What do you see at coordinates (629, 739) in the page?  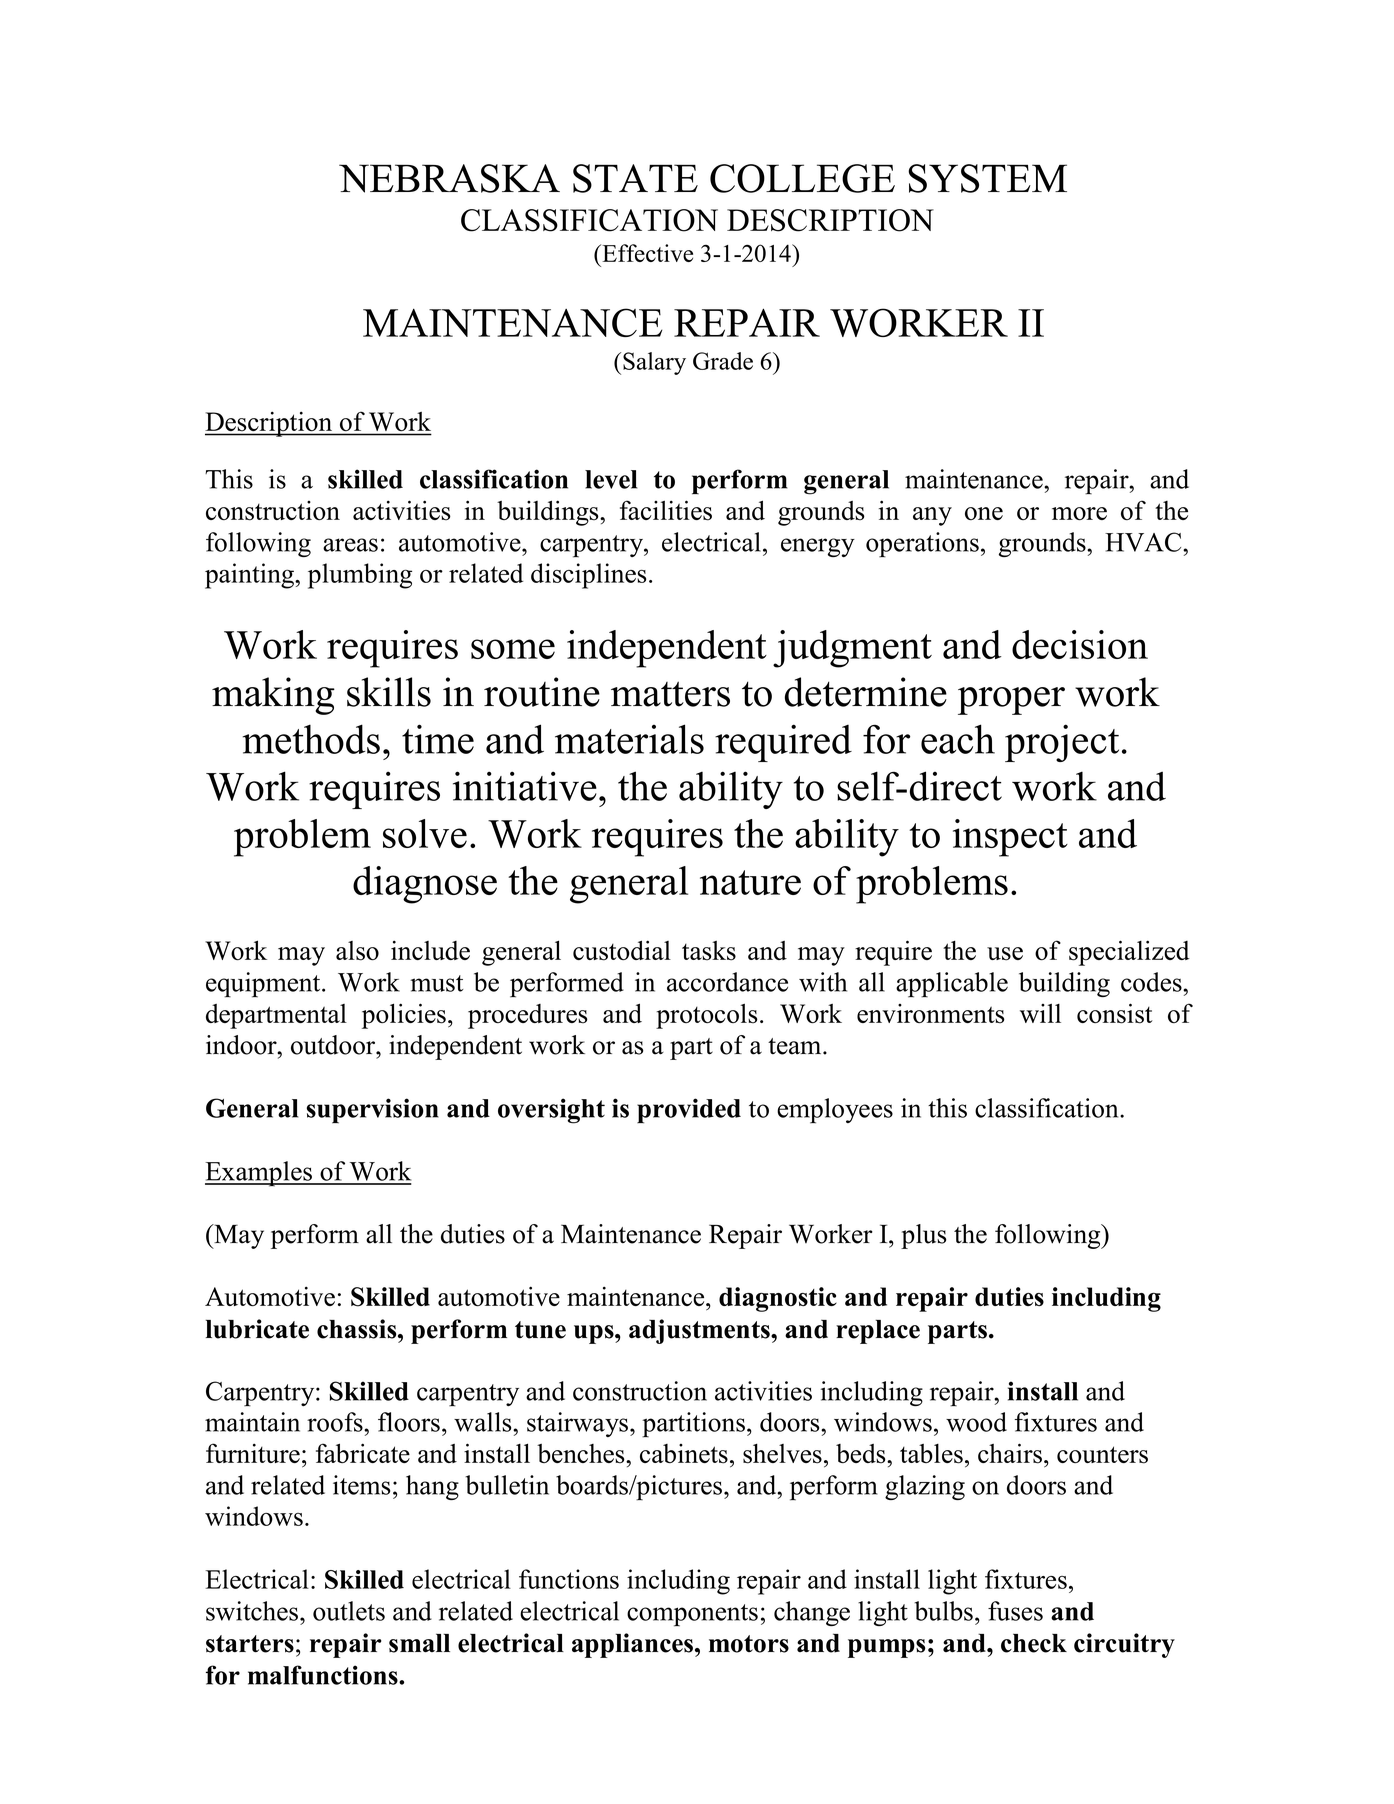 I see `materials` at bounding box center [629, 739].
